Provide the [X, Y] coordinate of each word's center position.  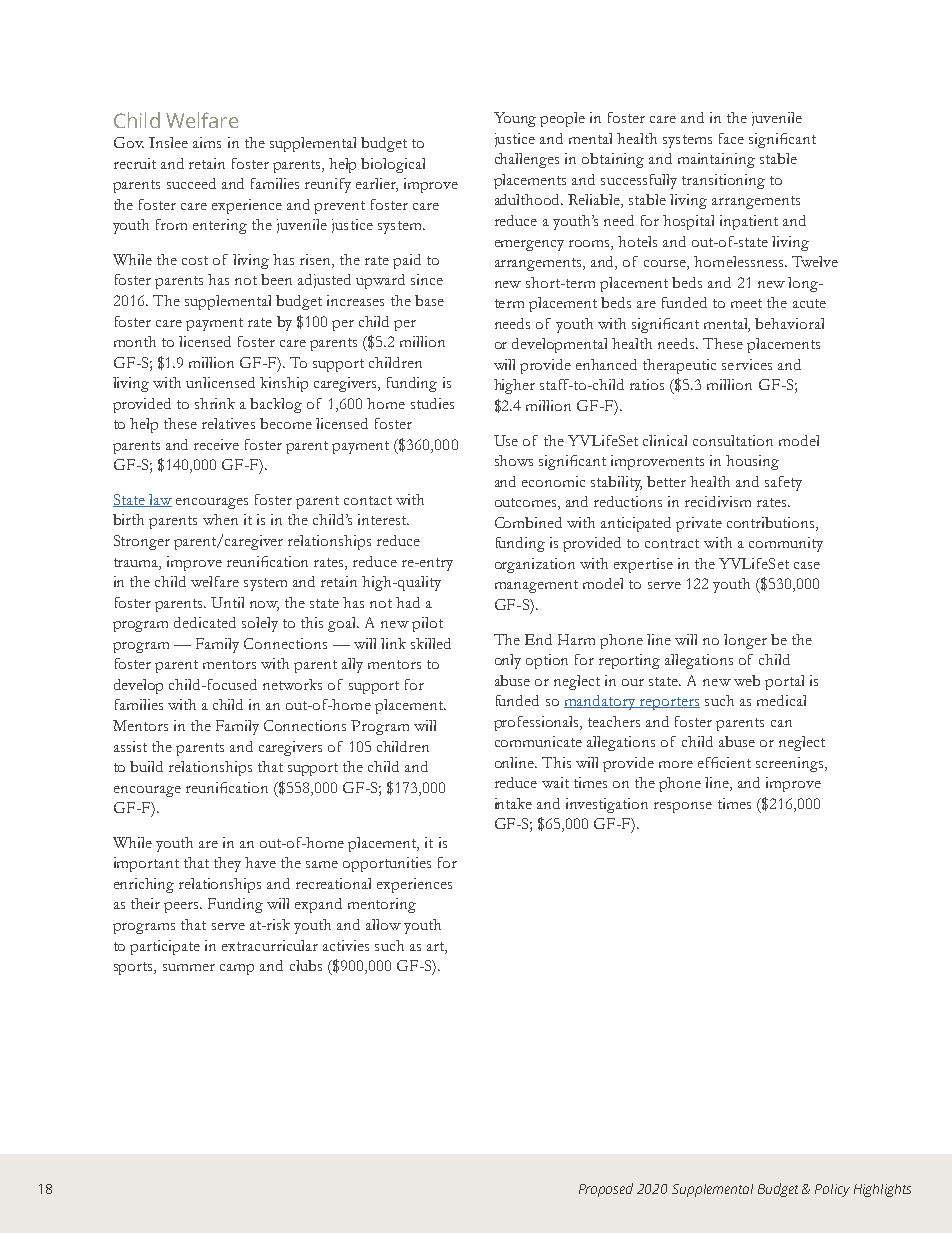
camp [237, 969]
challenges [527, 160]
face [731, 138]
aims [207, 142]
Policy [832, 1190]
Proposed [606, 1190]
